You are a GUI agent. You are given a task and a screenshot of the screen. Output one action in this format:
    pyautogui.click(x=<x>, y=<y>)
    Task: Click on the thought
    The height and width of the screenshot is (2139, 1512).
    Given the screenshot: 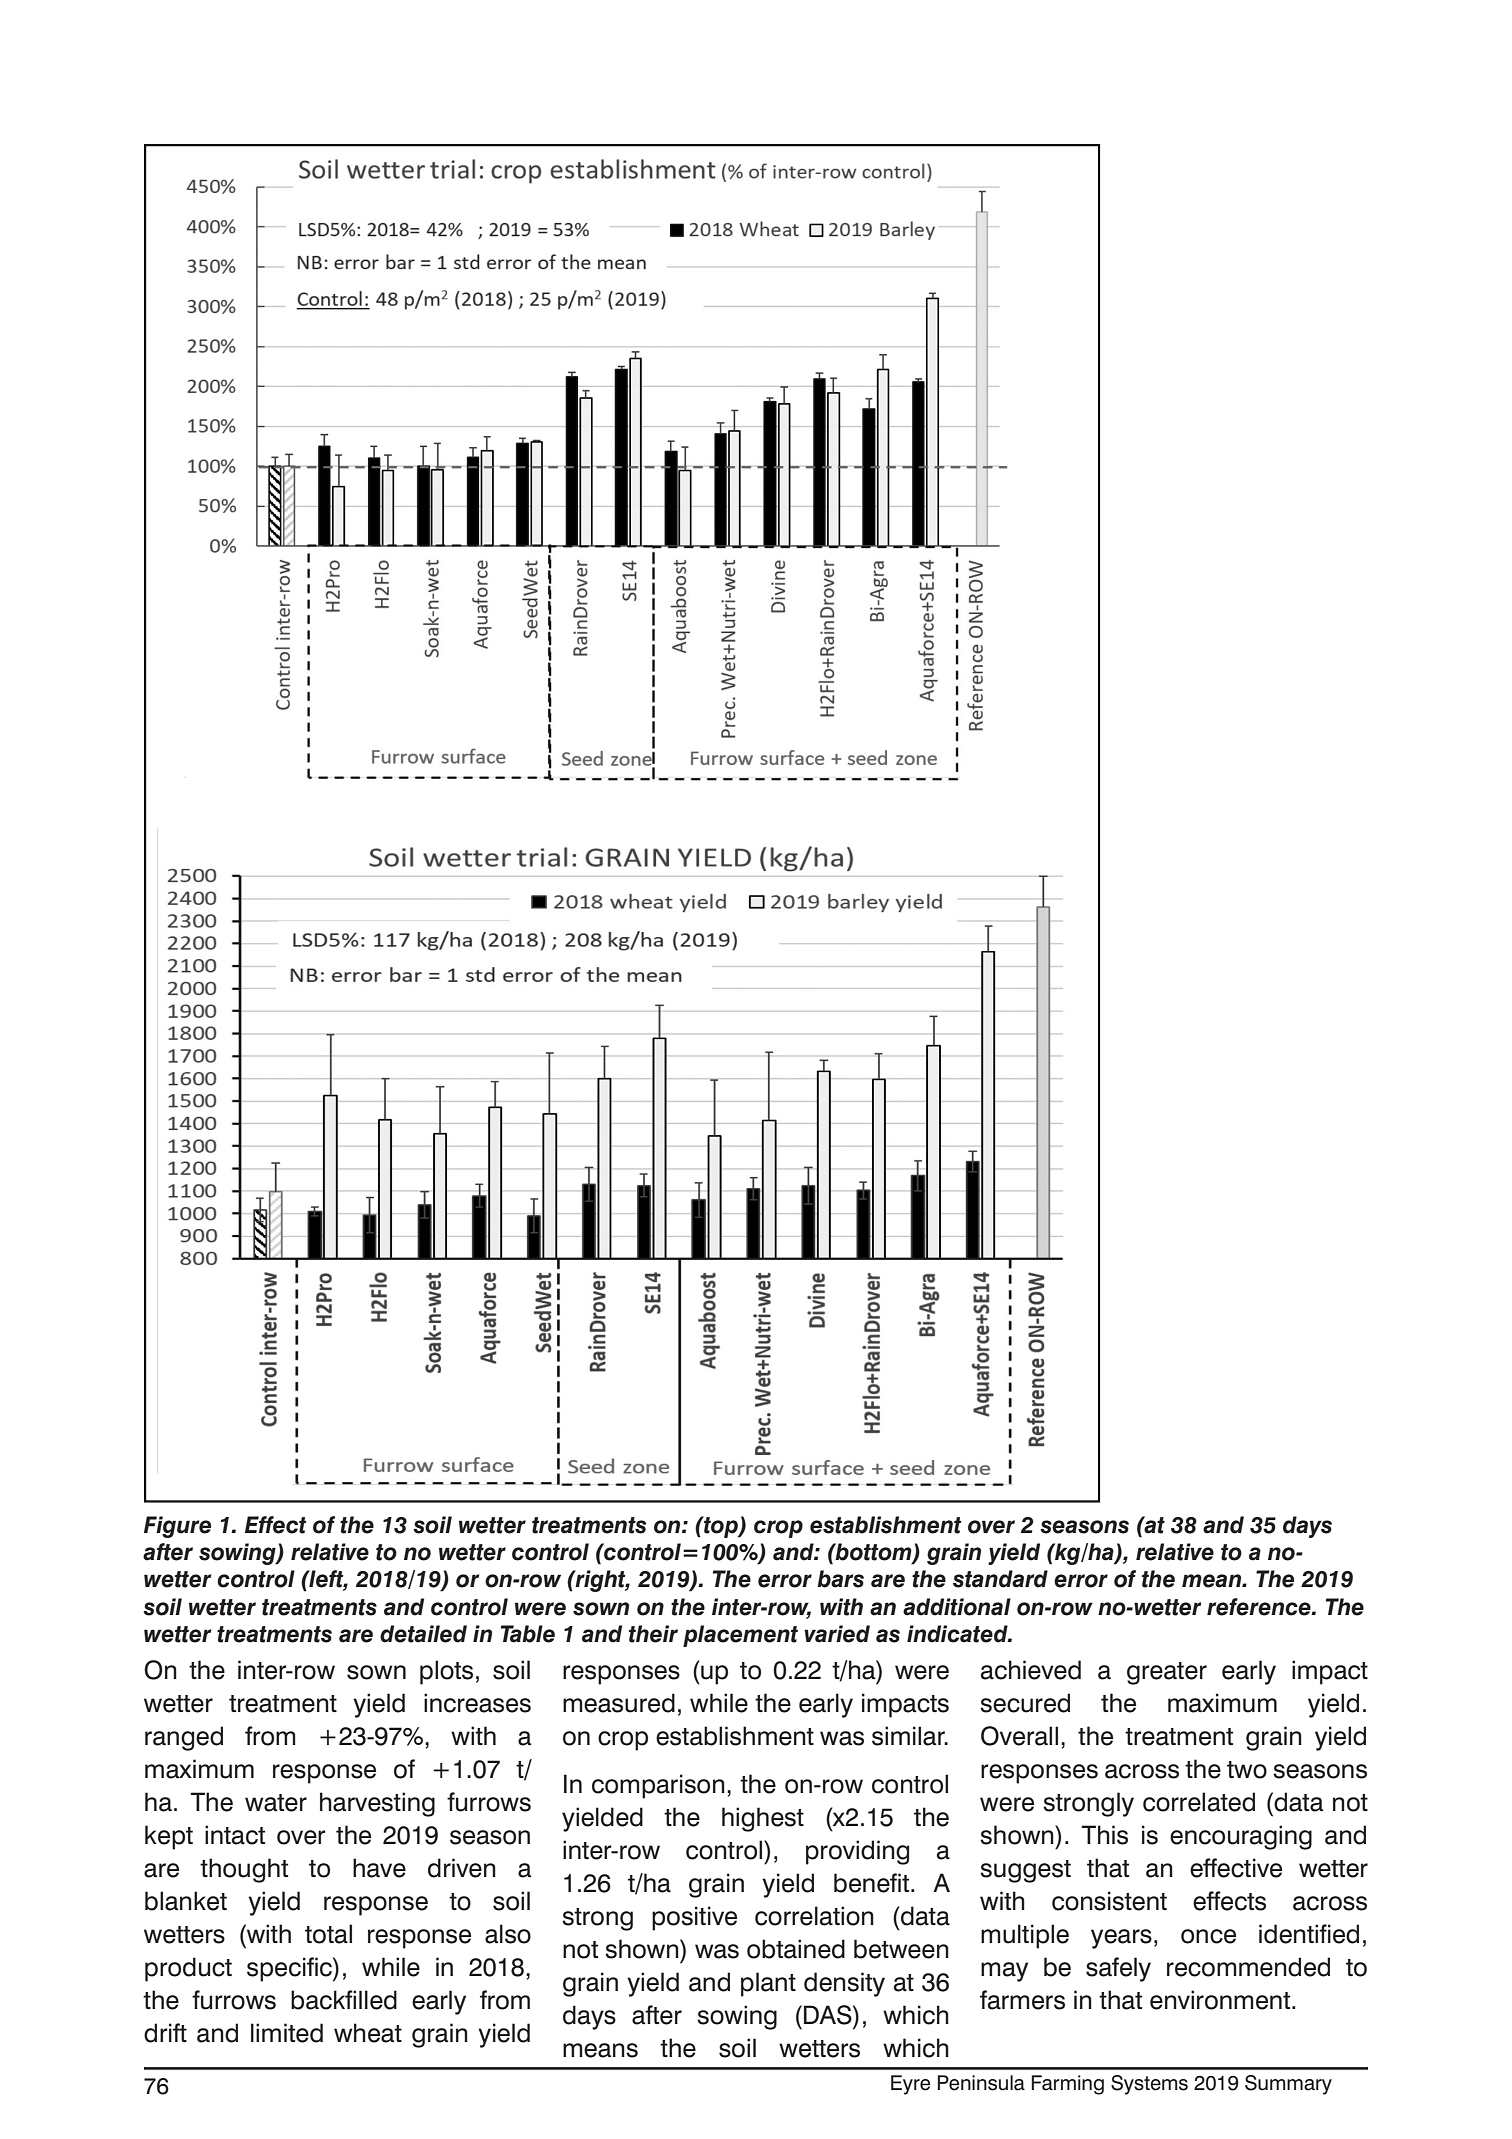 What is the action you would take?
    pyautogui.click(x=244, y=1870)
